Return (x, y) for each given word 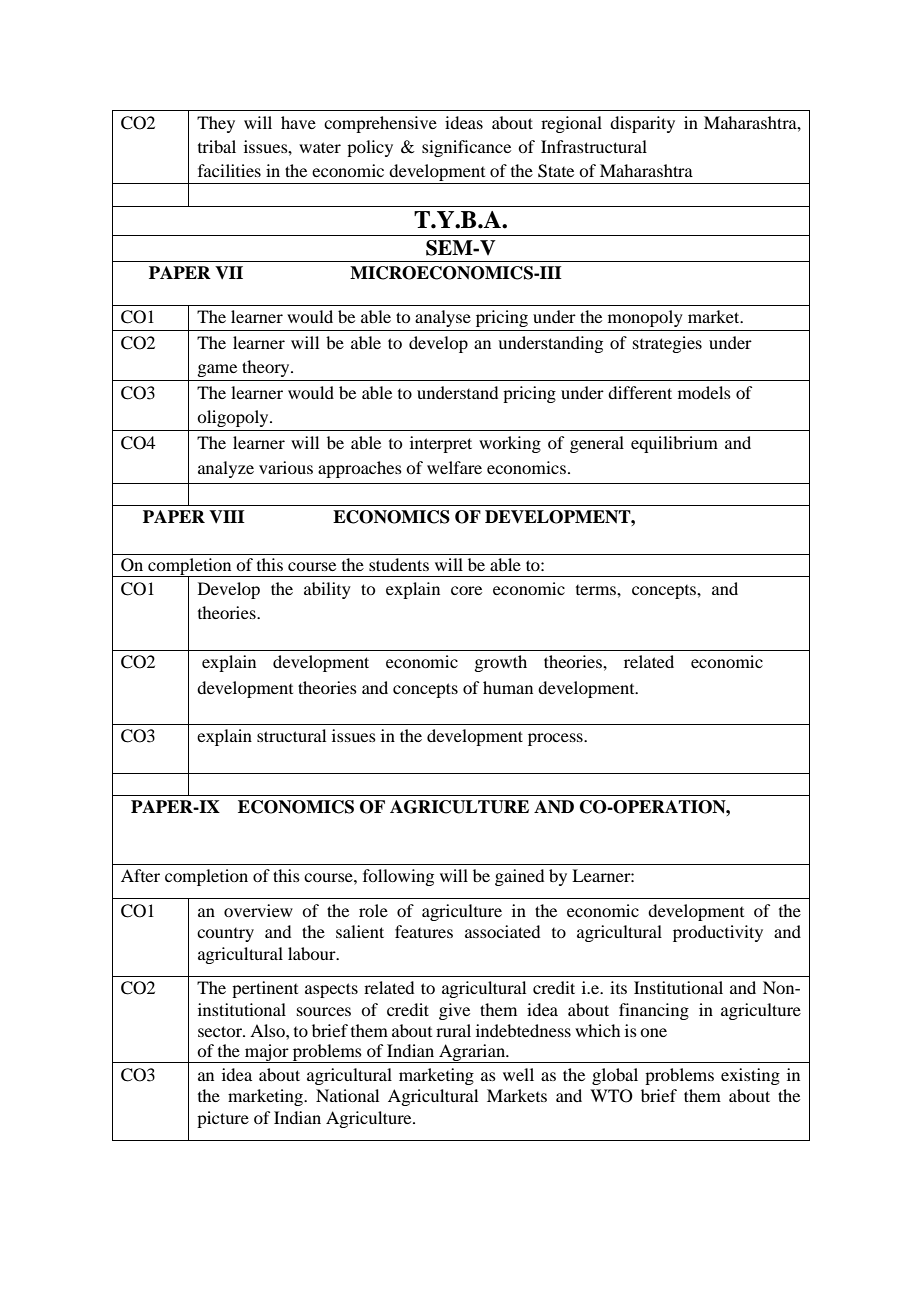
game (217, 370)
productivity (718, 933)
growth (500, 663)
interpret (441, 444)
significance (466, 148)
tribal (217, 146)
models (704, 392)
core (466, 590)
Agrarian (472, 1053)
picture (223, 1119)
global (615, 1076)
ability (327, 590)
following (398, 877)
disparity (642, 124)
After (140, 875)
